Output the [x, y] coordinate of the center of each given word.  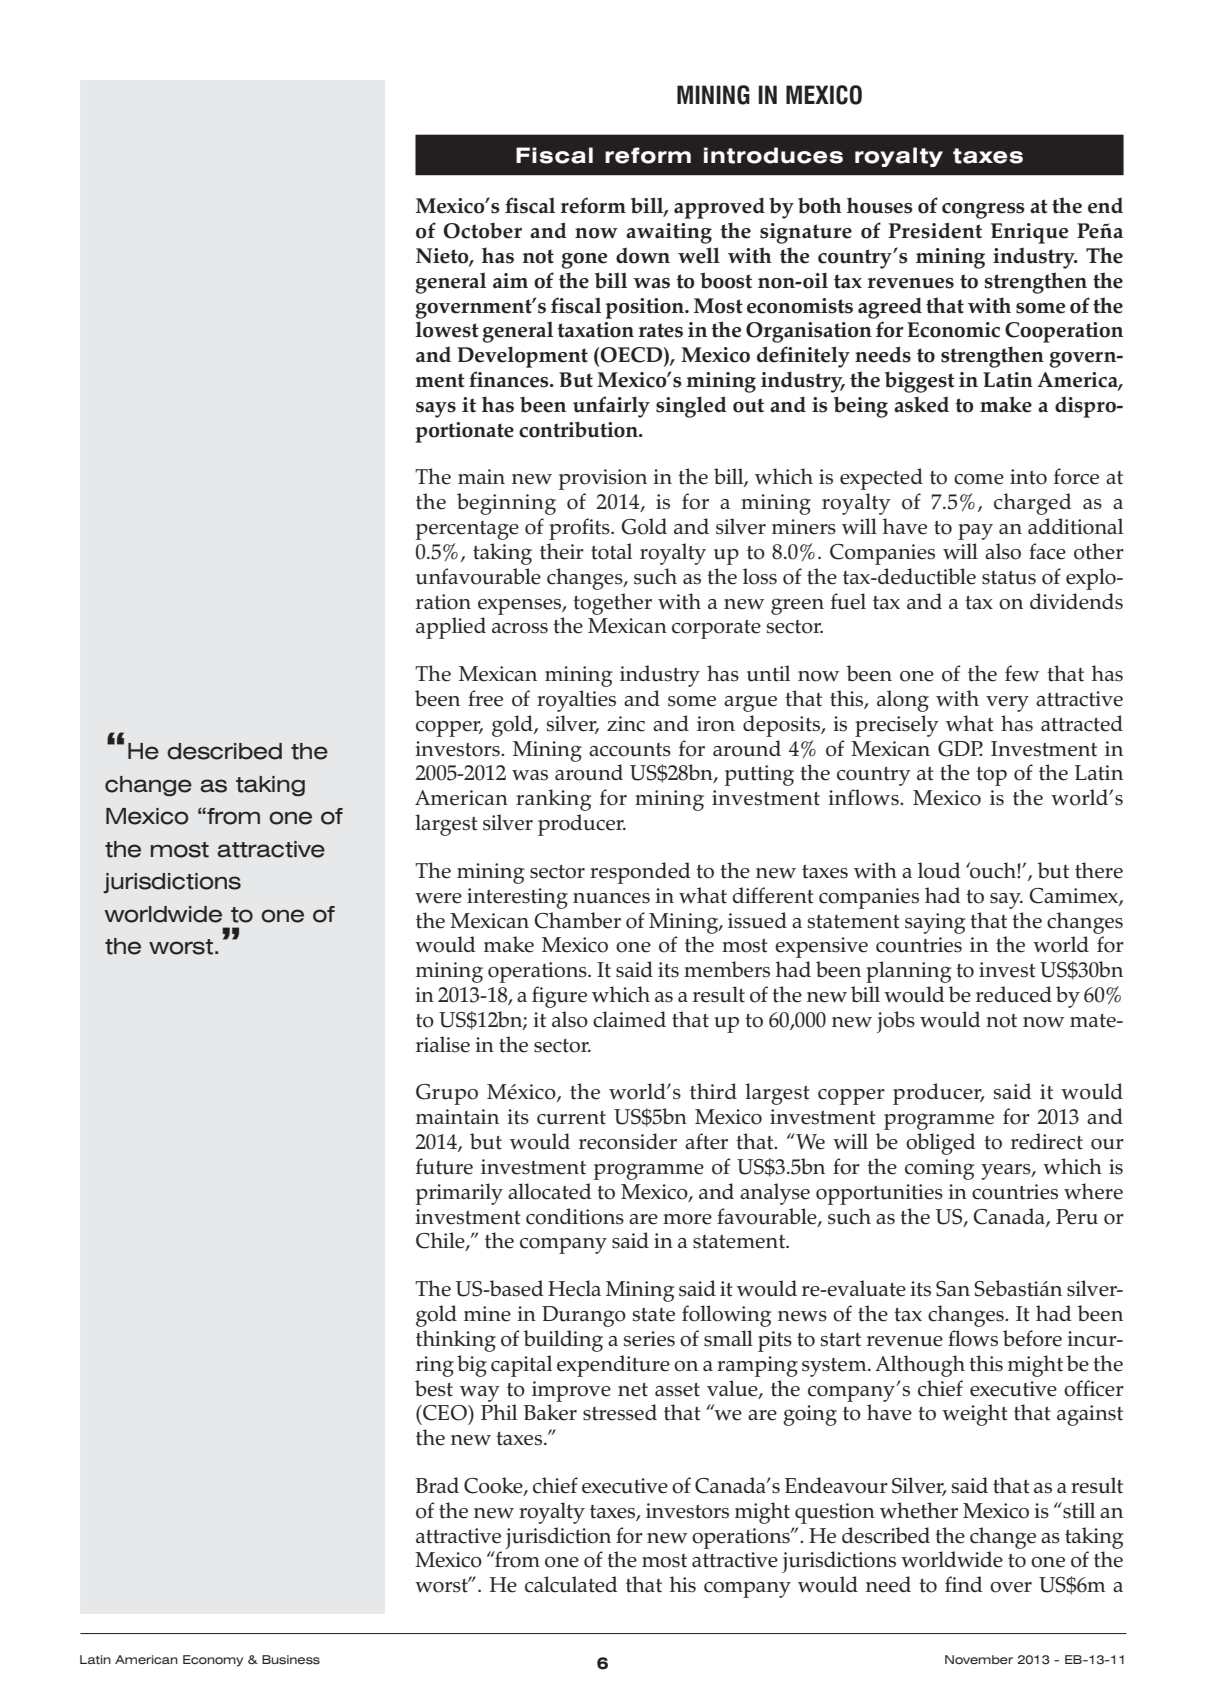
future [444, 1166]
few [1022, 673]
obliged [941, 1144]
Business [291, 1660]
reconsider [628, 1141]
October [482, 231]
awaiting [669, 233]
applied [451, 628]
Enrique [1030, 233]
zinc [626, 724]
